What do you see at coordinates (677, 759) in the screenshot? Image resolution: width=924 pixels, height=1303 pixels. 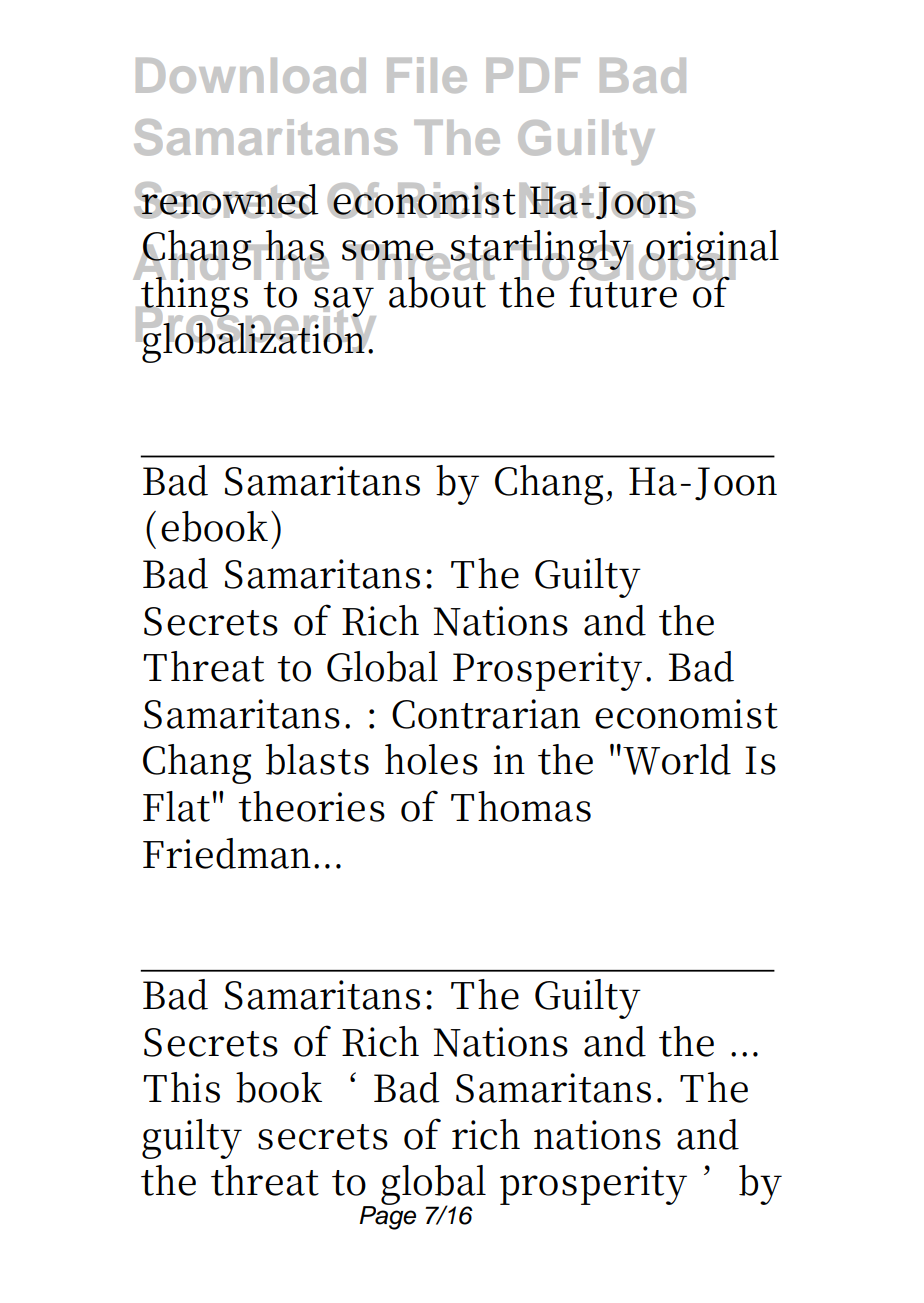 I see `World` at bounding box center [677, 759].
